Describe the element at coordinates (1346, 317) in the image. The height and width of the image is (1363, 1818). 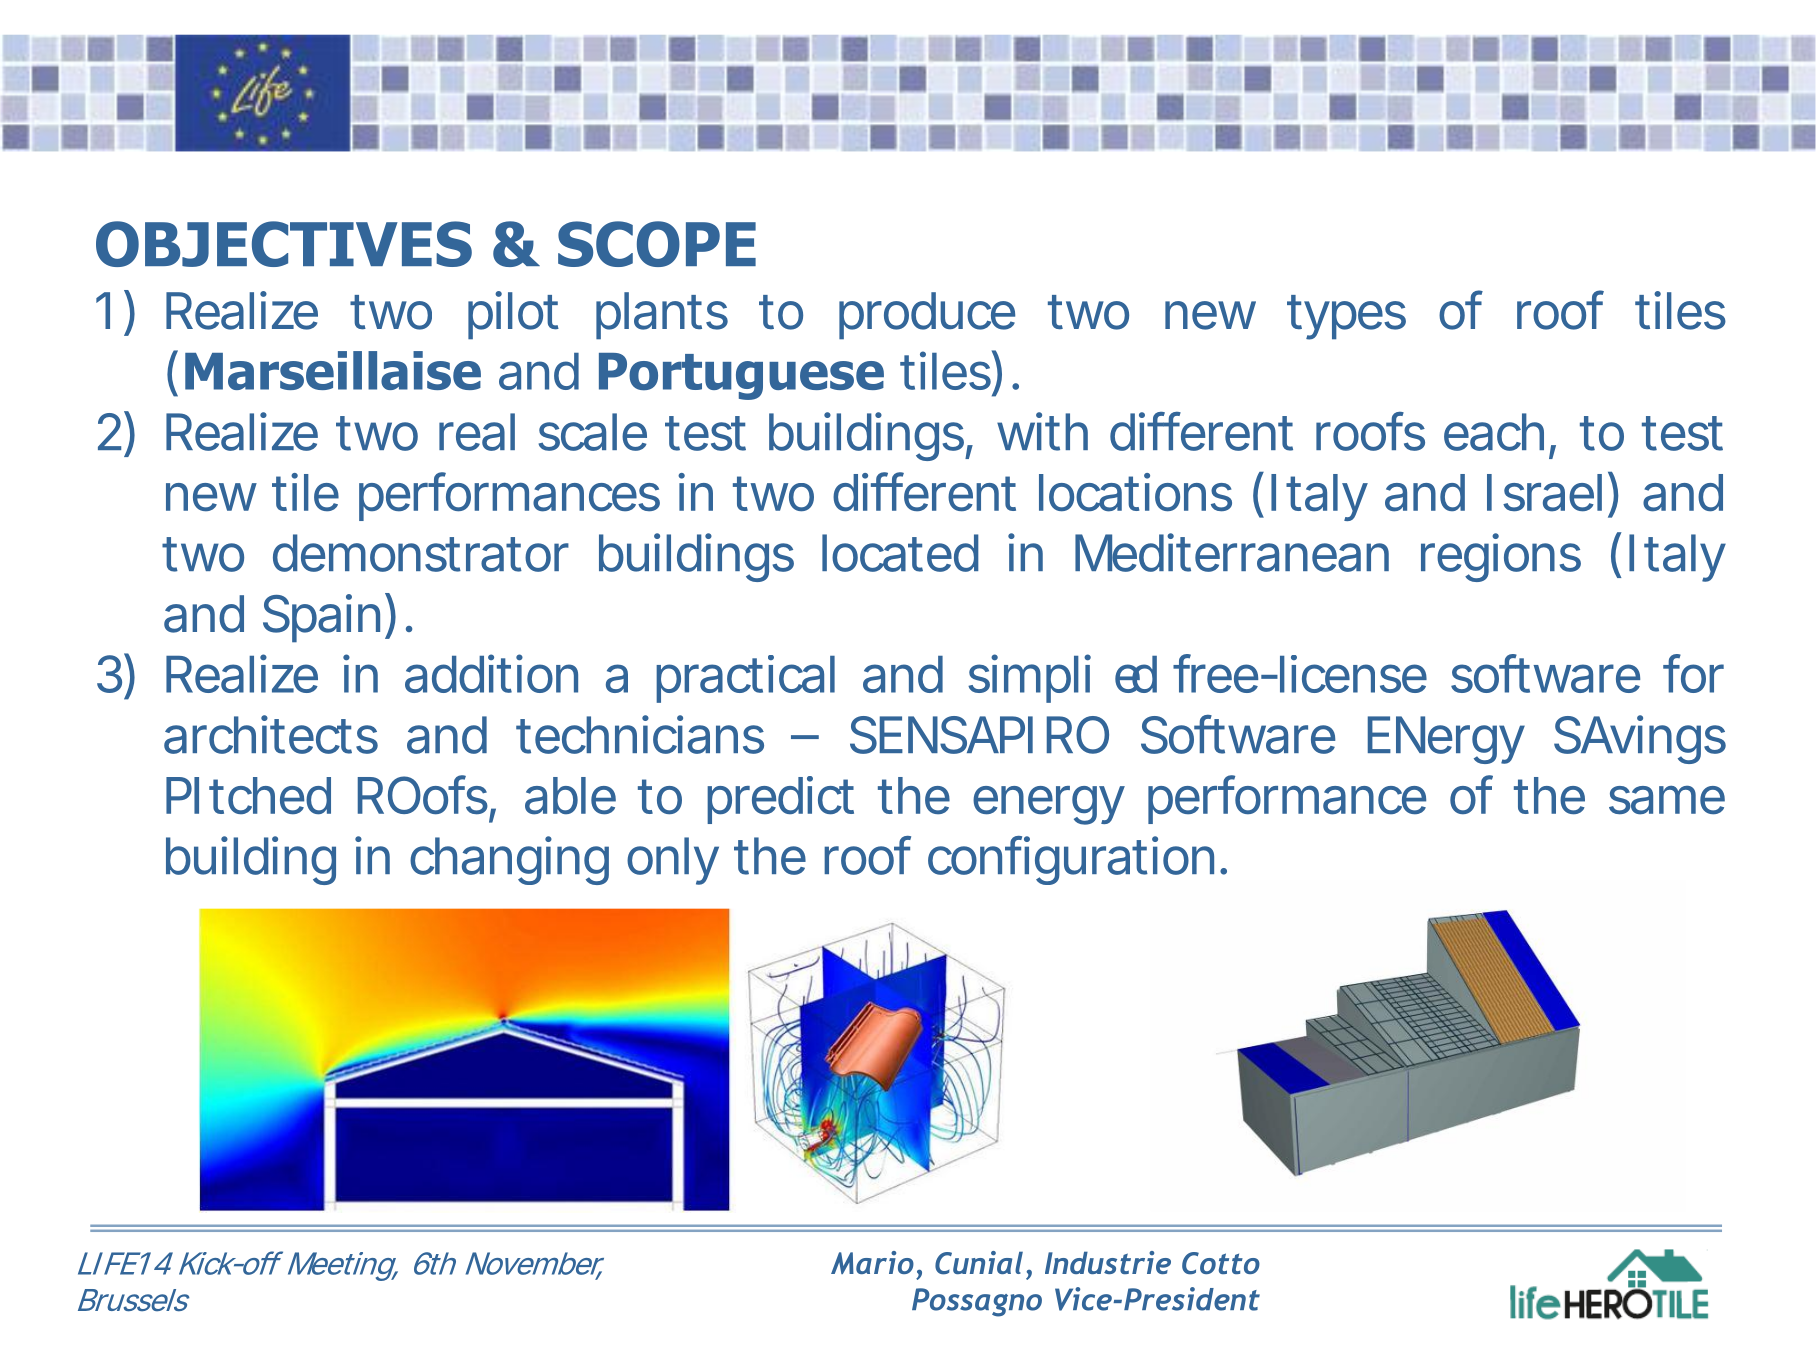
I see `types` at that location.
